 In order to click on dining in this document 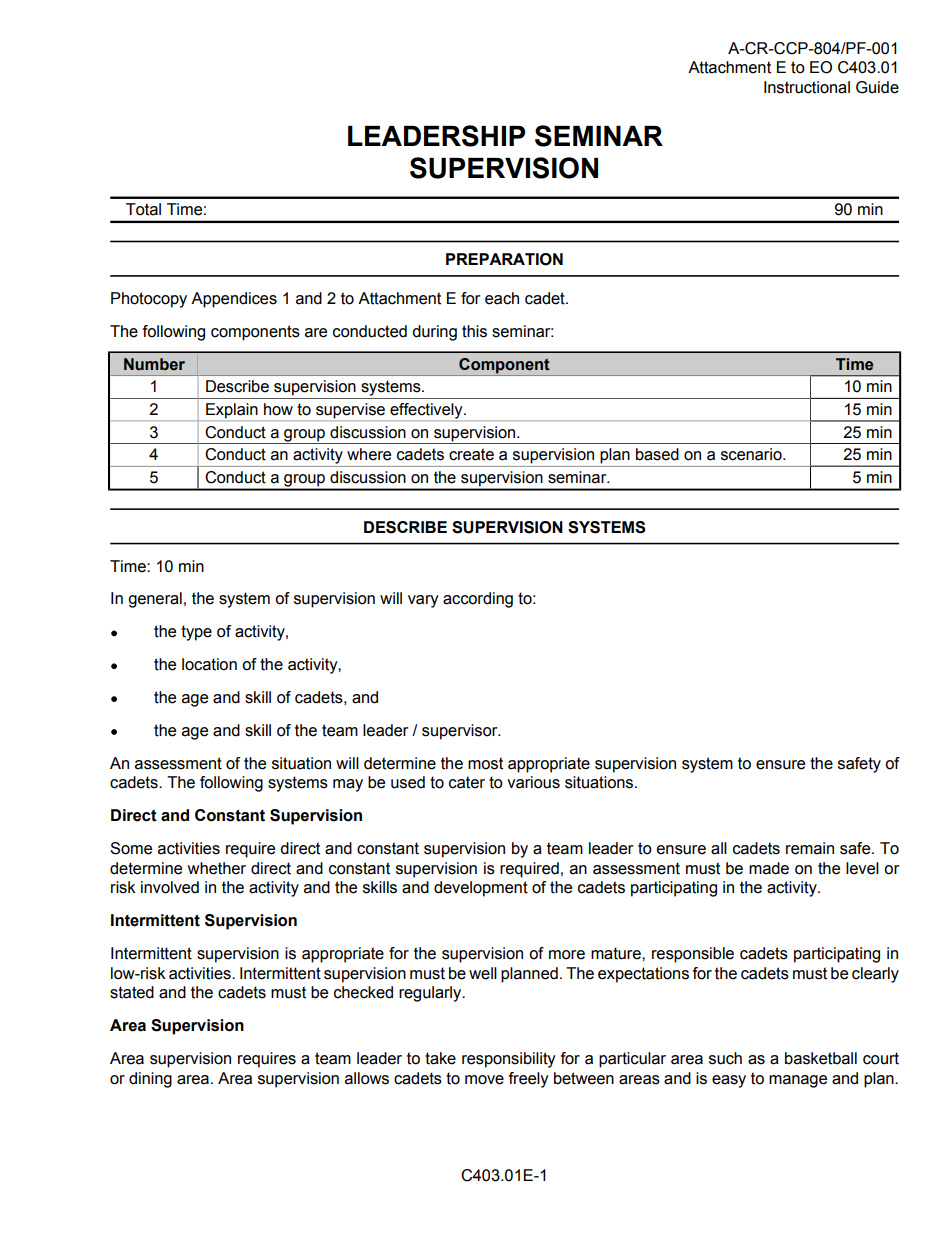, I will do `click(150, 1080)`.
